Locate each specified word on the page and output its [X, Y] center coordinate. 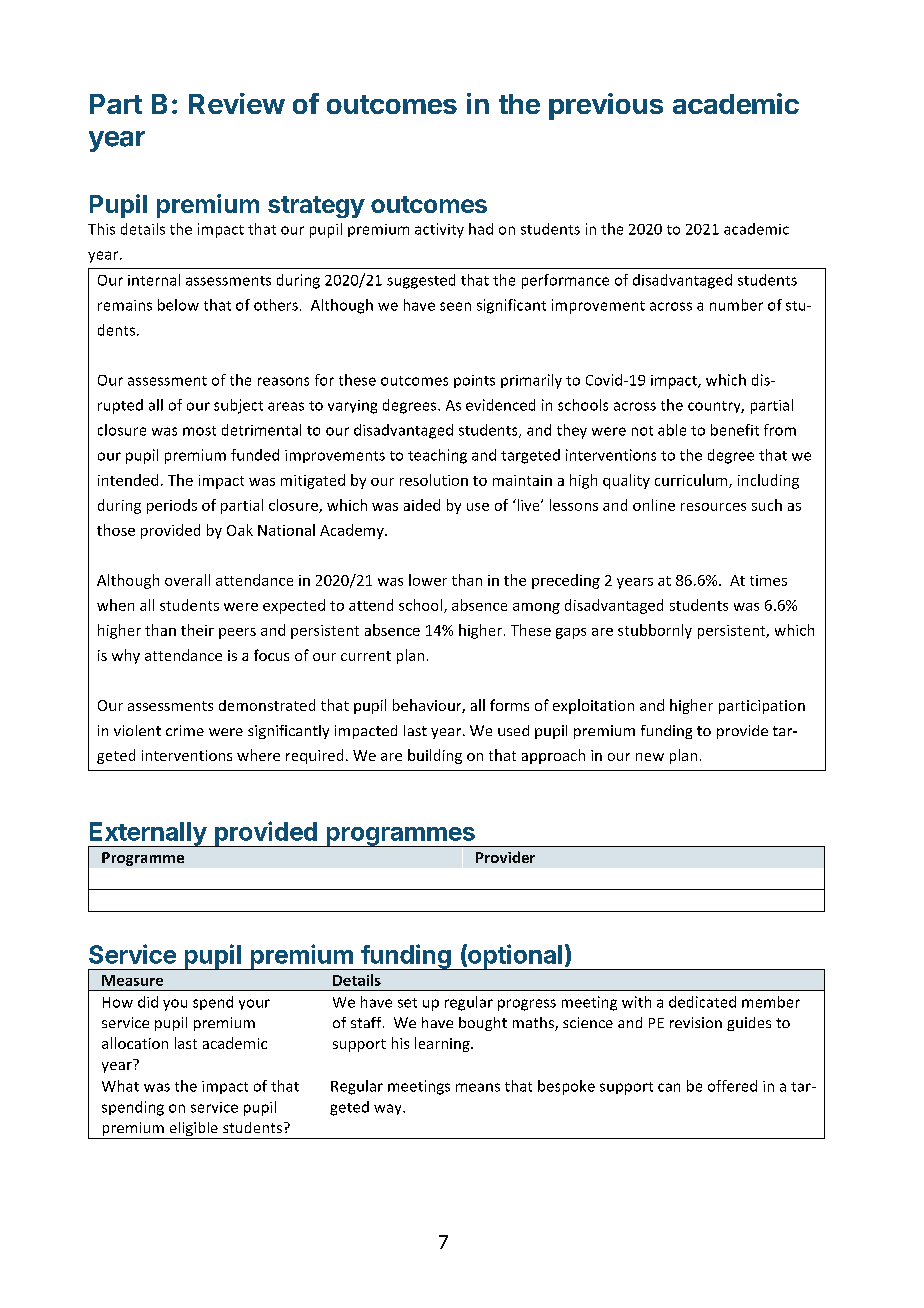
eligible [193, 1130]
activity [439, 230]
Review [237, 103]
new [650, 757]
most [199, 431]
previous [606, 106]
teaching [437, 456]
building [435, 756]
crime [185, 730]
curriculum [692, 481]
